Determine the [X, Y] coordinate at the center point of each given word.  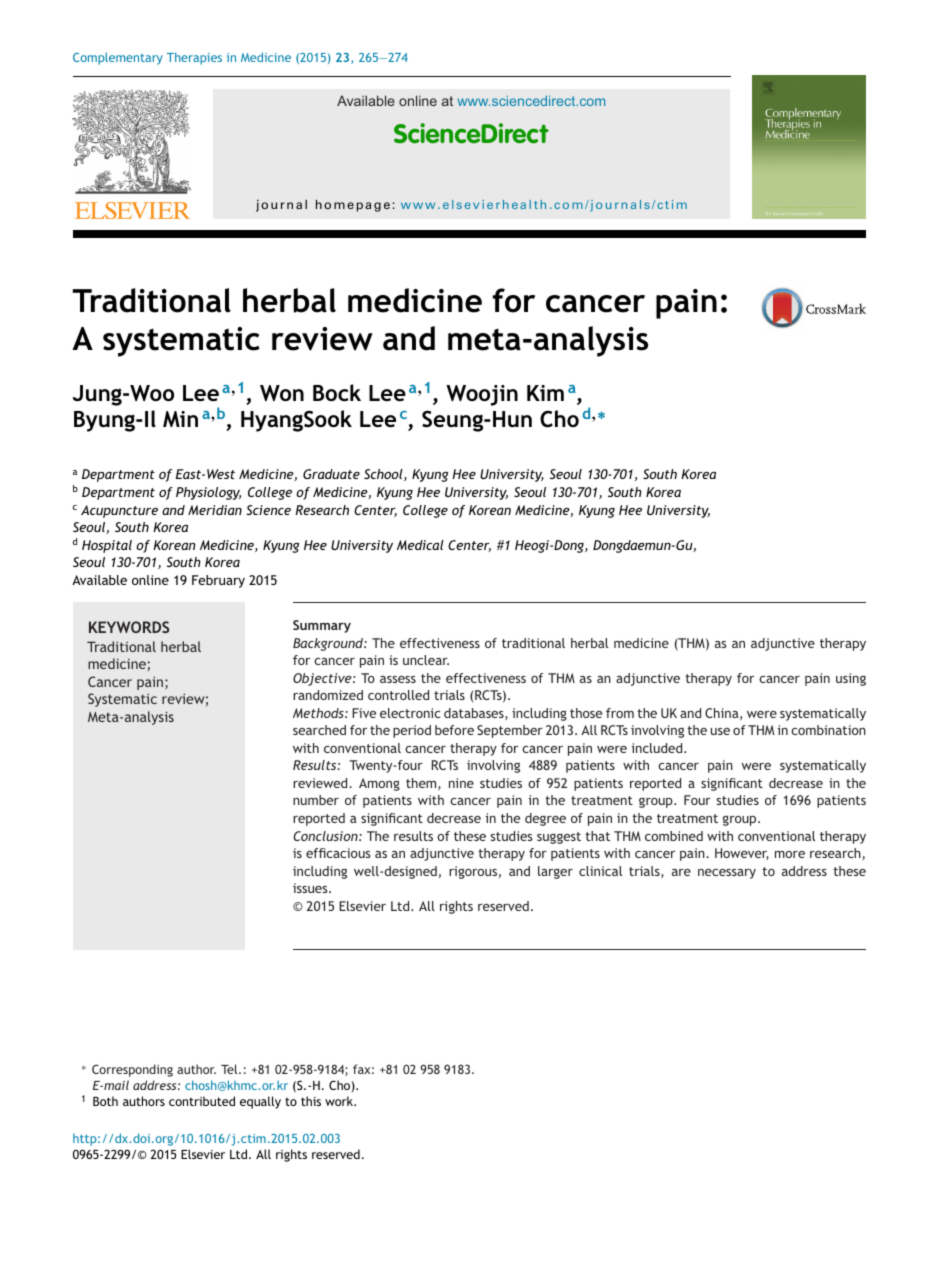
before [454, 730]
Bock [337, 392]
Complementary [118, 58]
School [384, 475]
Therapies [194, 58]
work [340, 1101]
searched [319, 730]
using [851, 679]
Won [282, 393]
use [720, 731]
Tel [230, 1069]
